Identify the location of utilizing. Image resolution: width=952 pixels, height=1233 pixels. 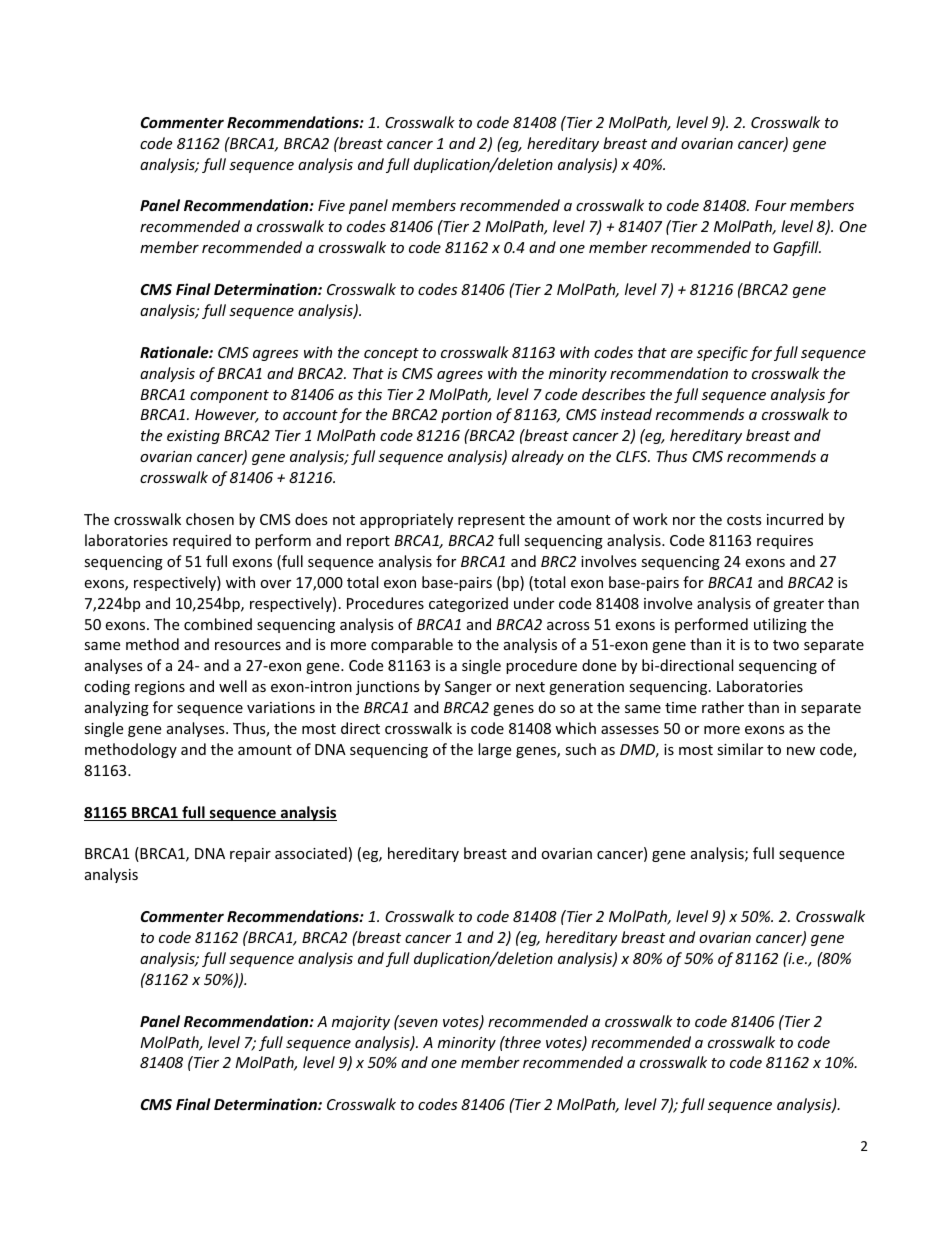
(780, 625).
